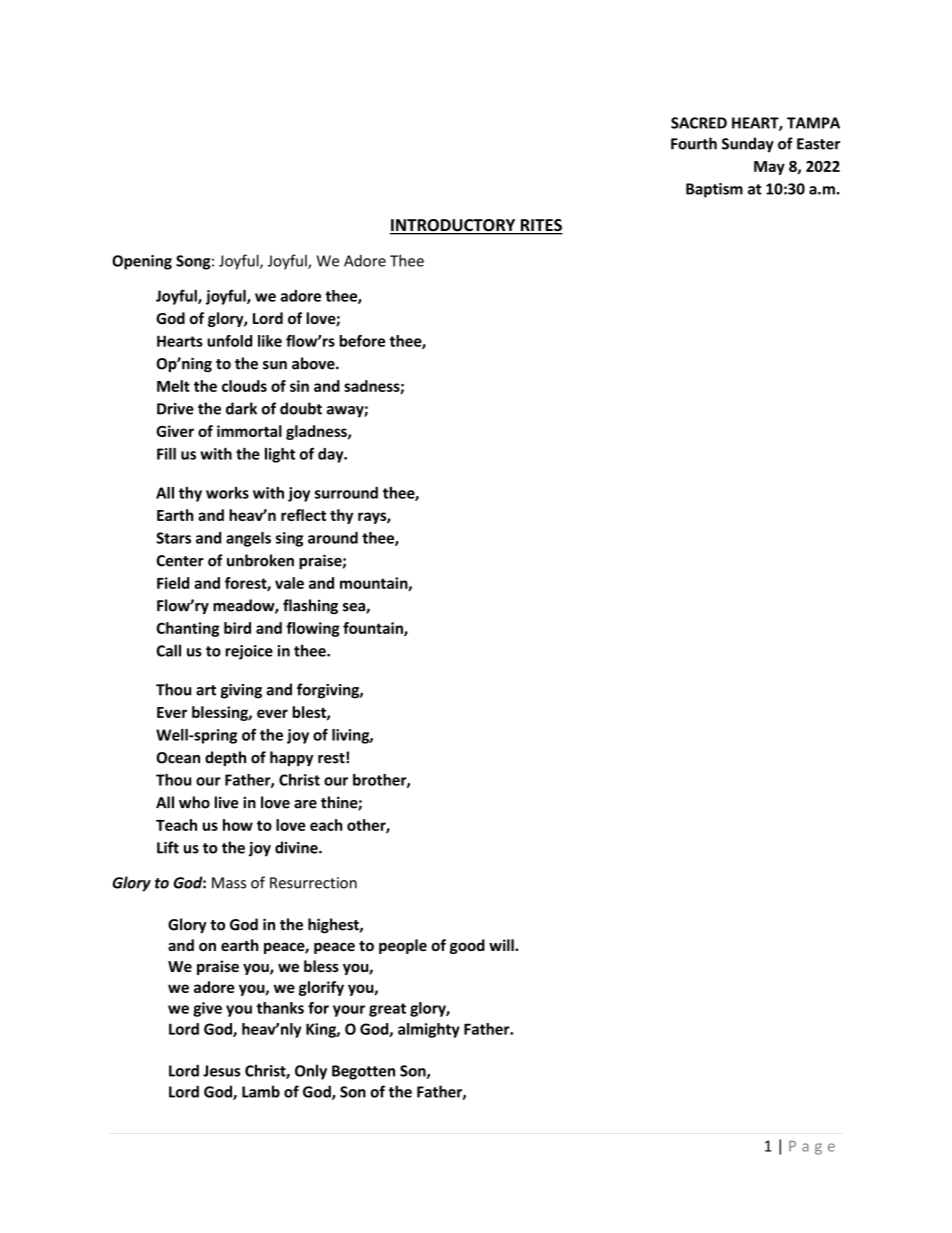  I want to click on good, so click(467, 946).
